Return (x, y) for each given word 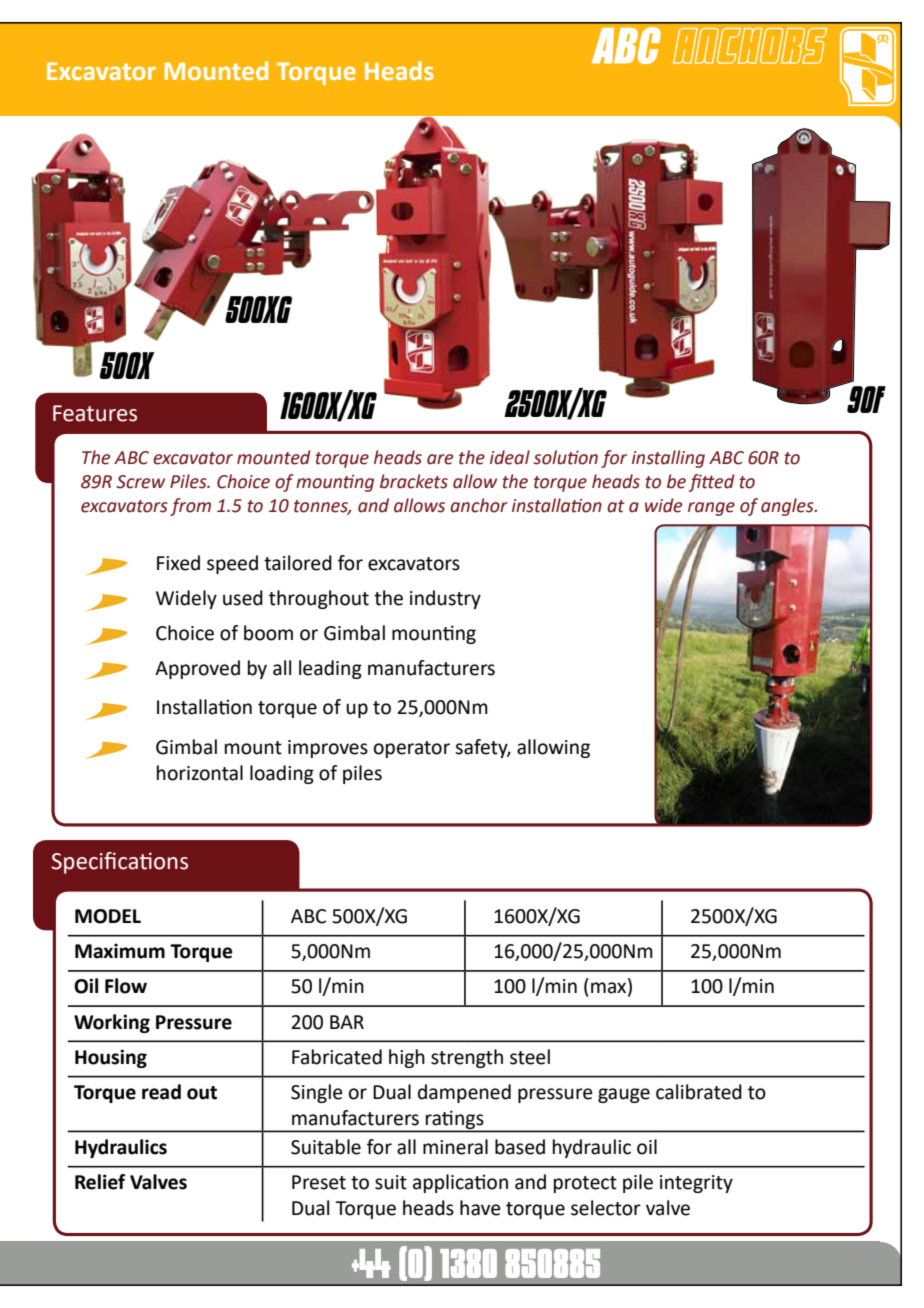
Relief (100, 1182)
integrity (696, 1184)
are (440, 459)
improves (328, 749)
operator (412, 749)
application (460, 1183)
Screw (140, 482)
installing (668, 459)
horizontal (200, 773)
